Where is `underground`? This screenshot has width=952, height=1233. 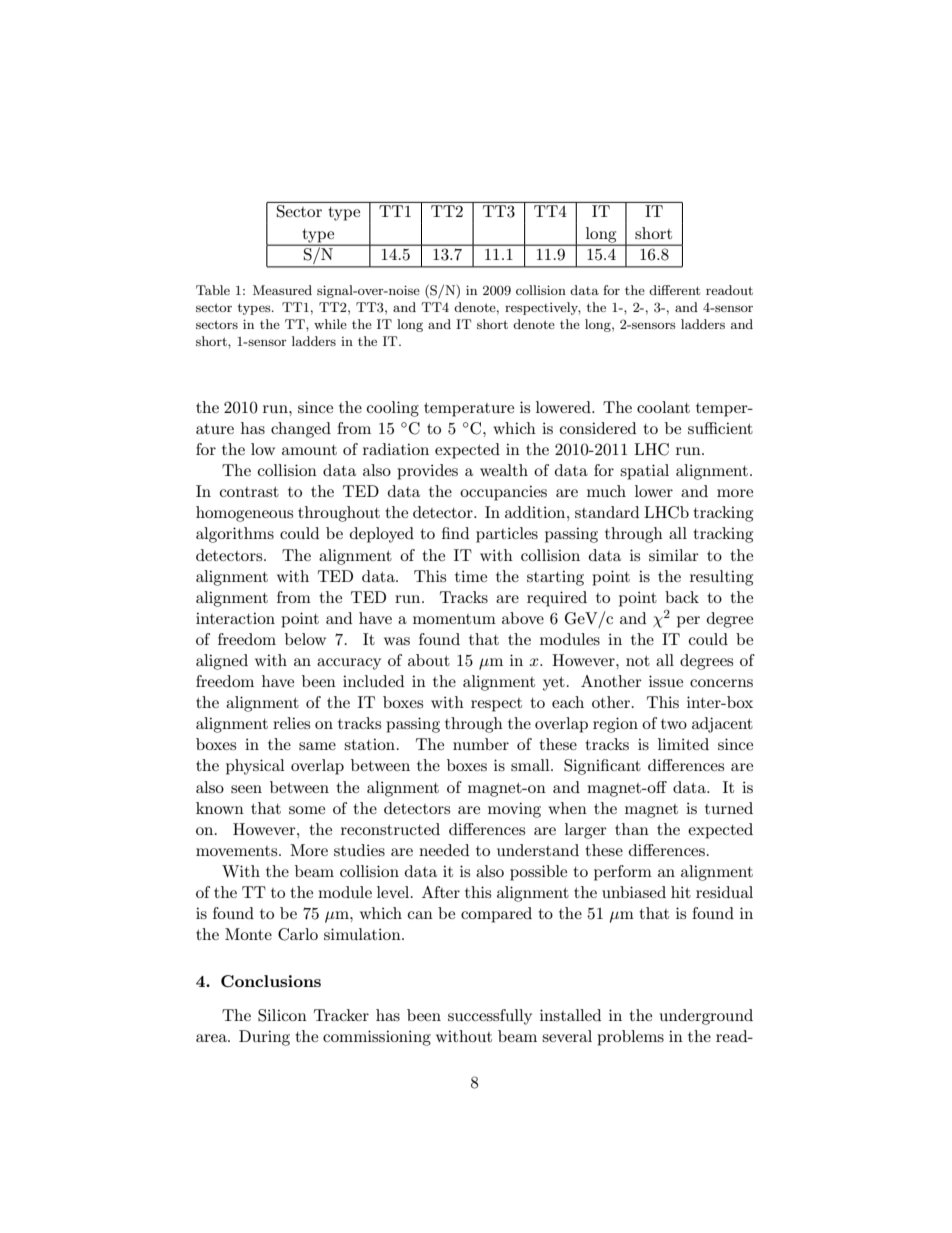
underground is located at coordinates (706, 1017).
